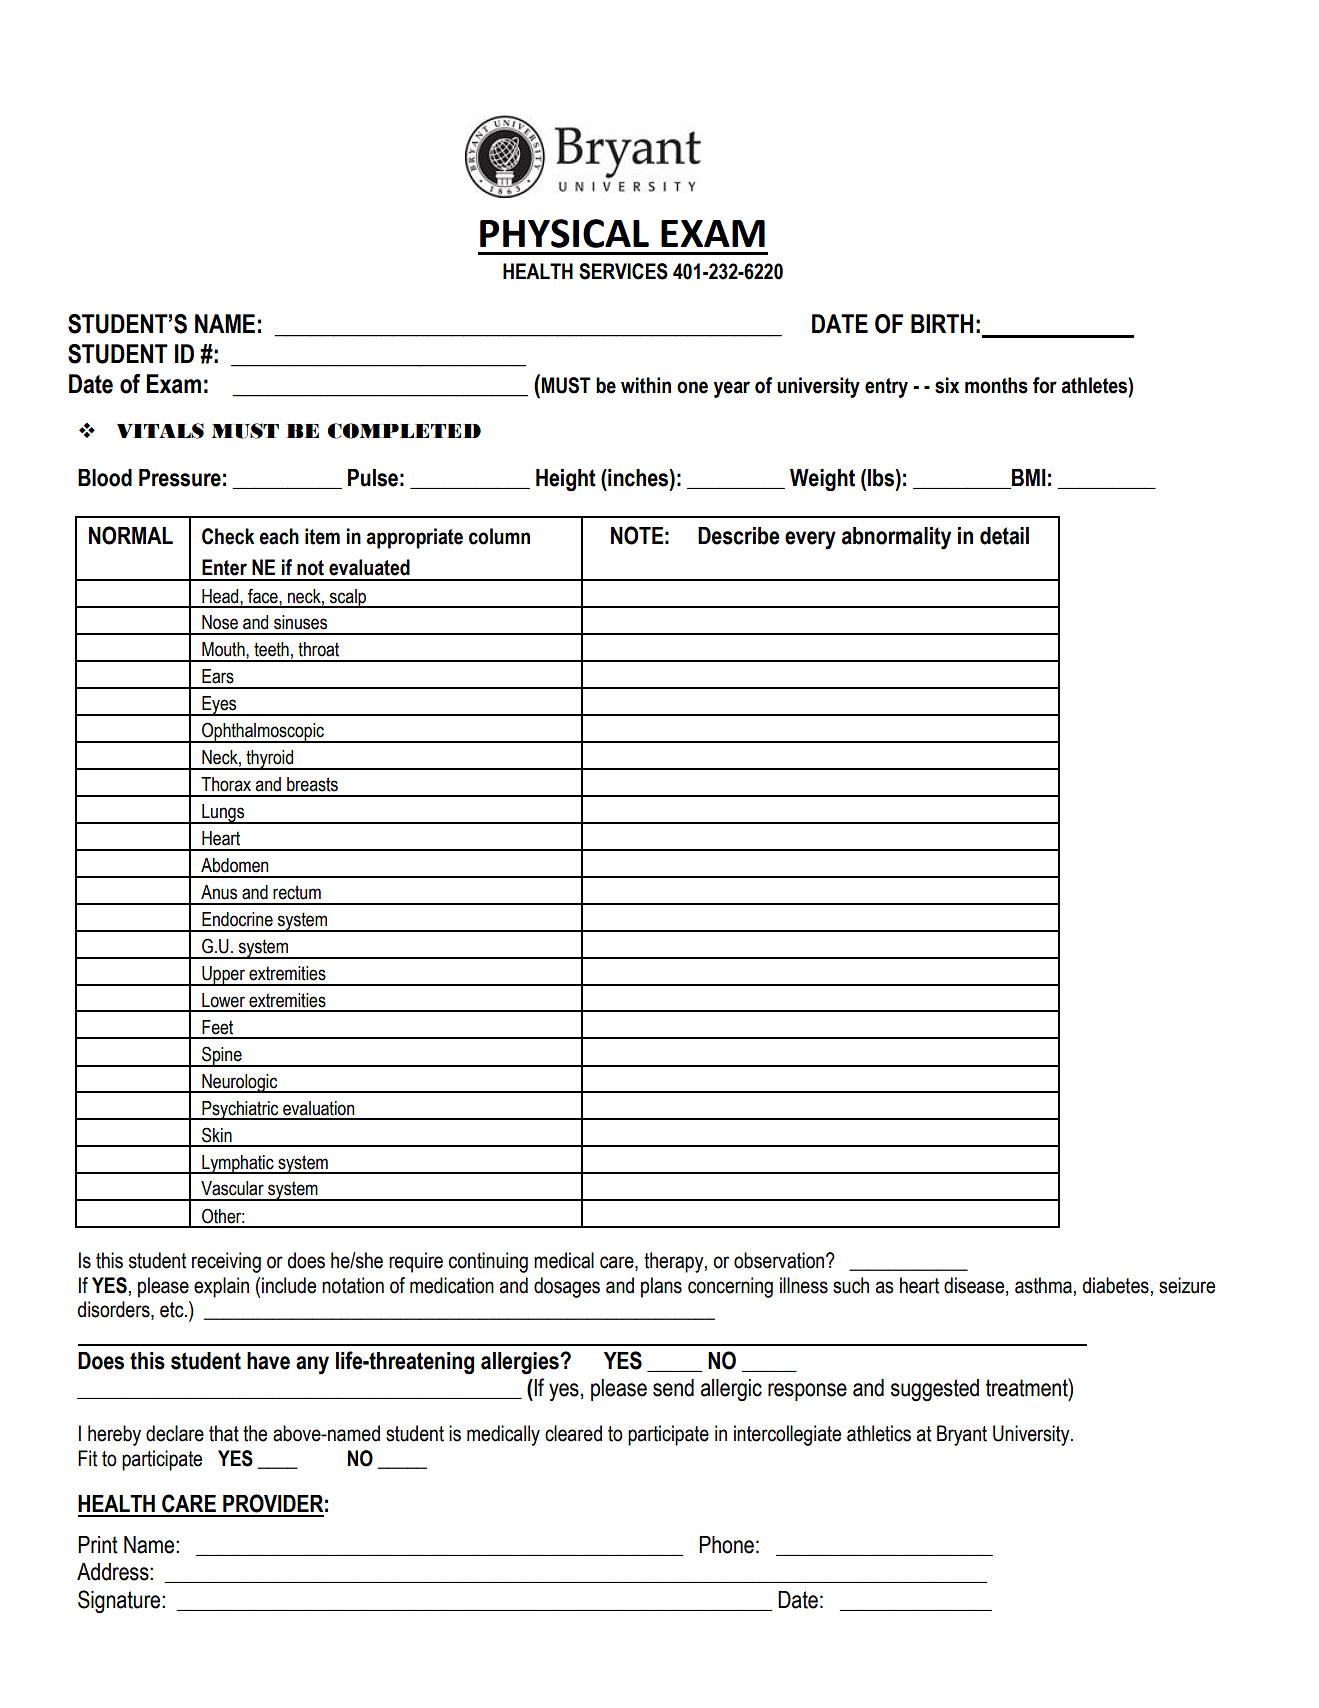 This screenshot has height=1708, width=1319. What do you see at coordinates (1115, 1285) in the screenshot?
I see `diabetes` at bounding box center [1115, 1285].
